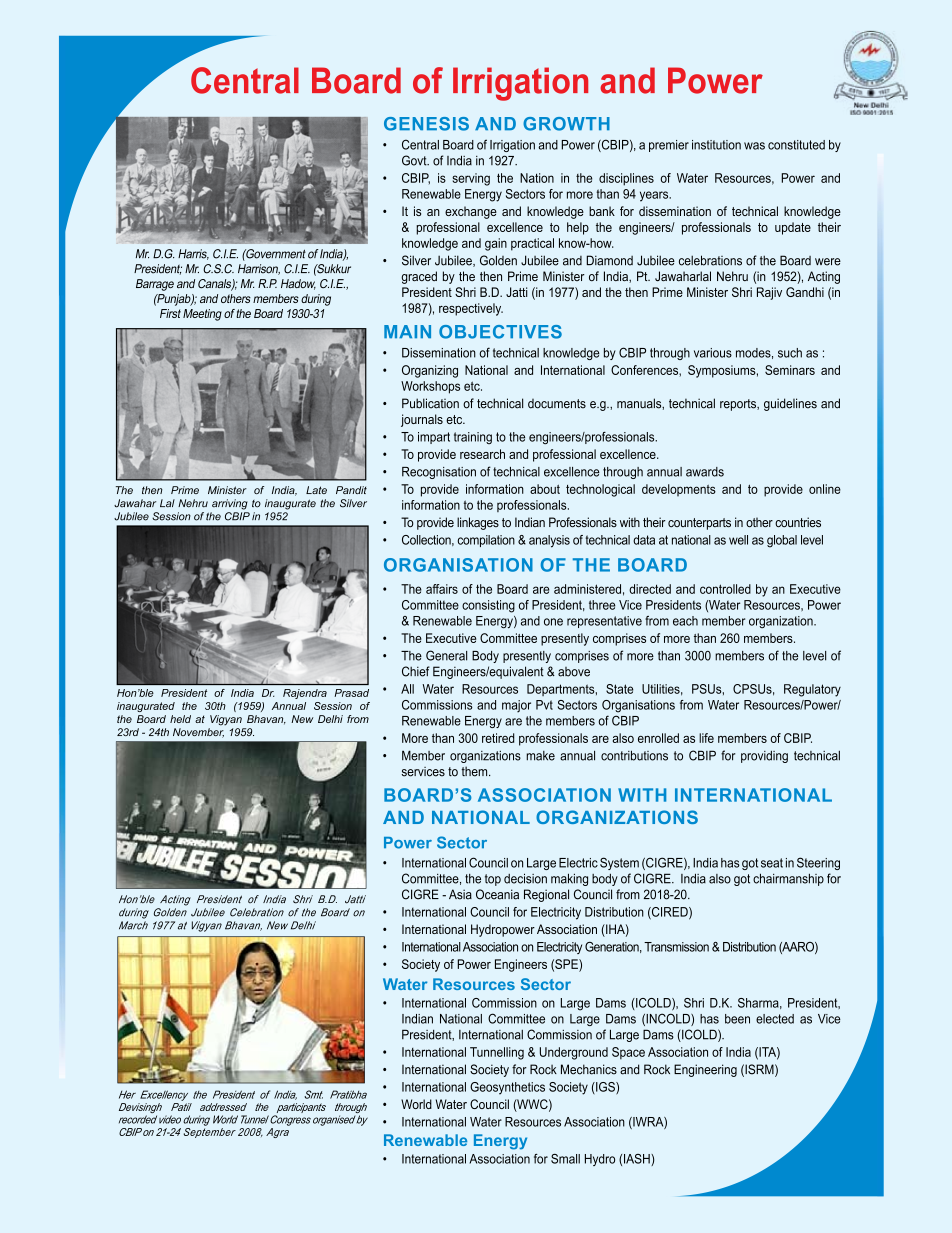  Describe the element at coordinates (488, 606) in the screenshot. I see `consisting` at that location.
